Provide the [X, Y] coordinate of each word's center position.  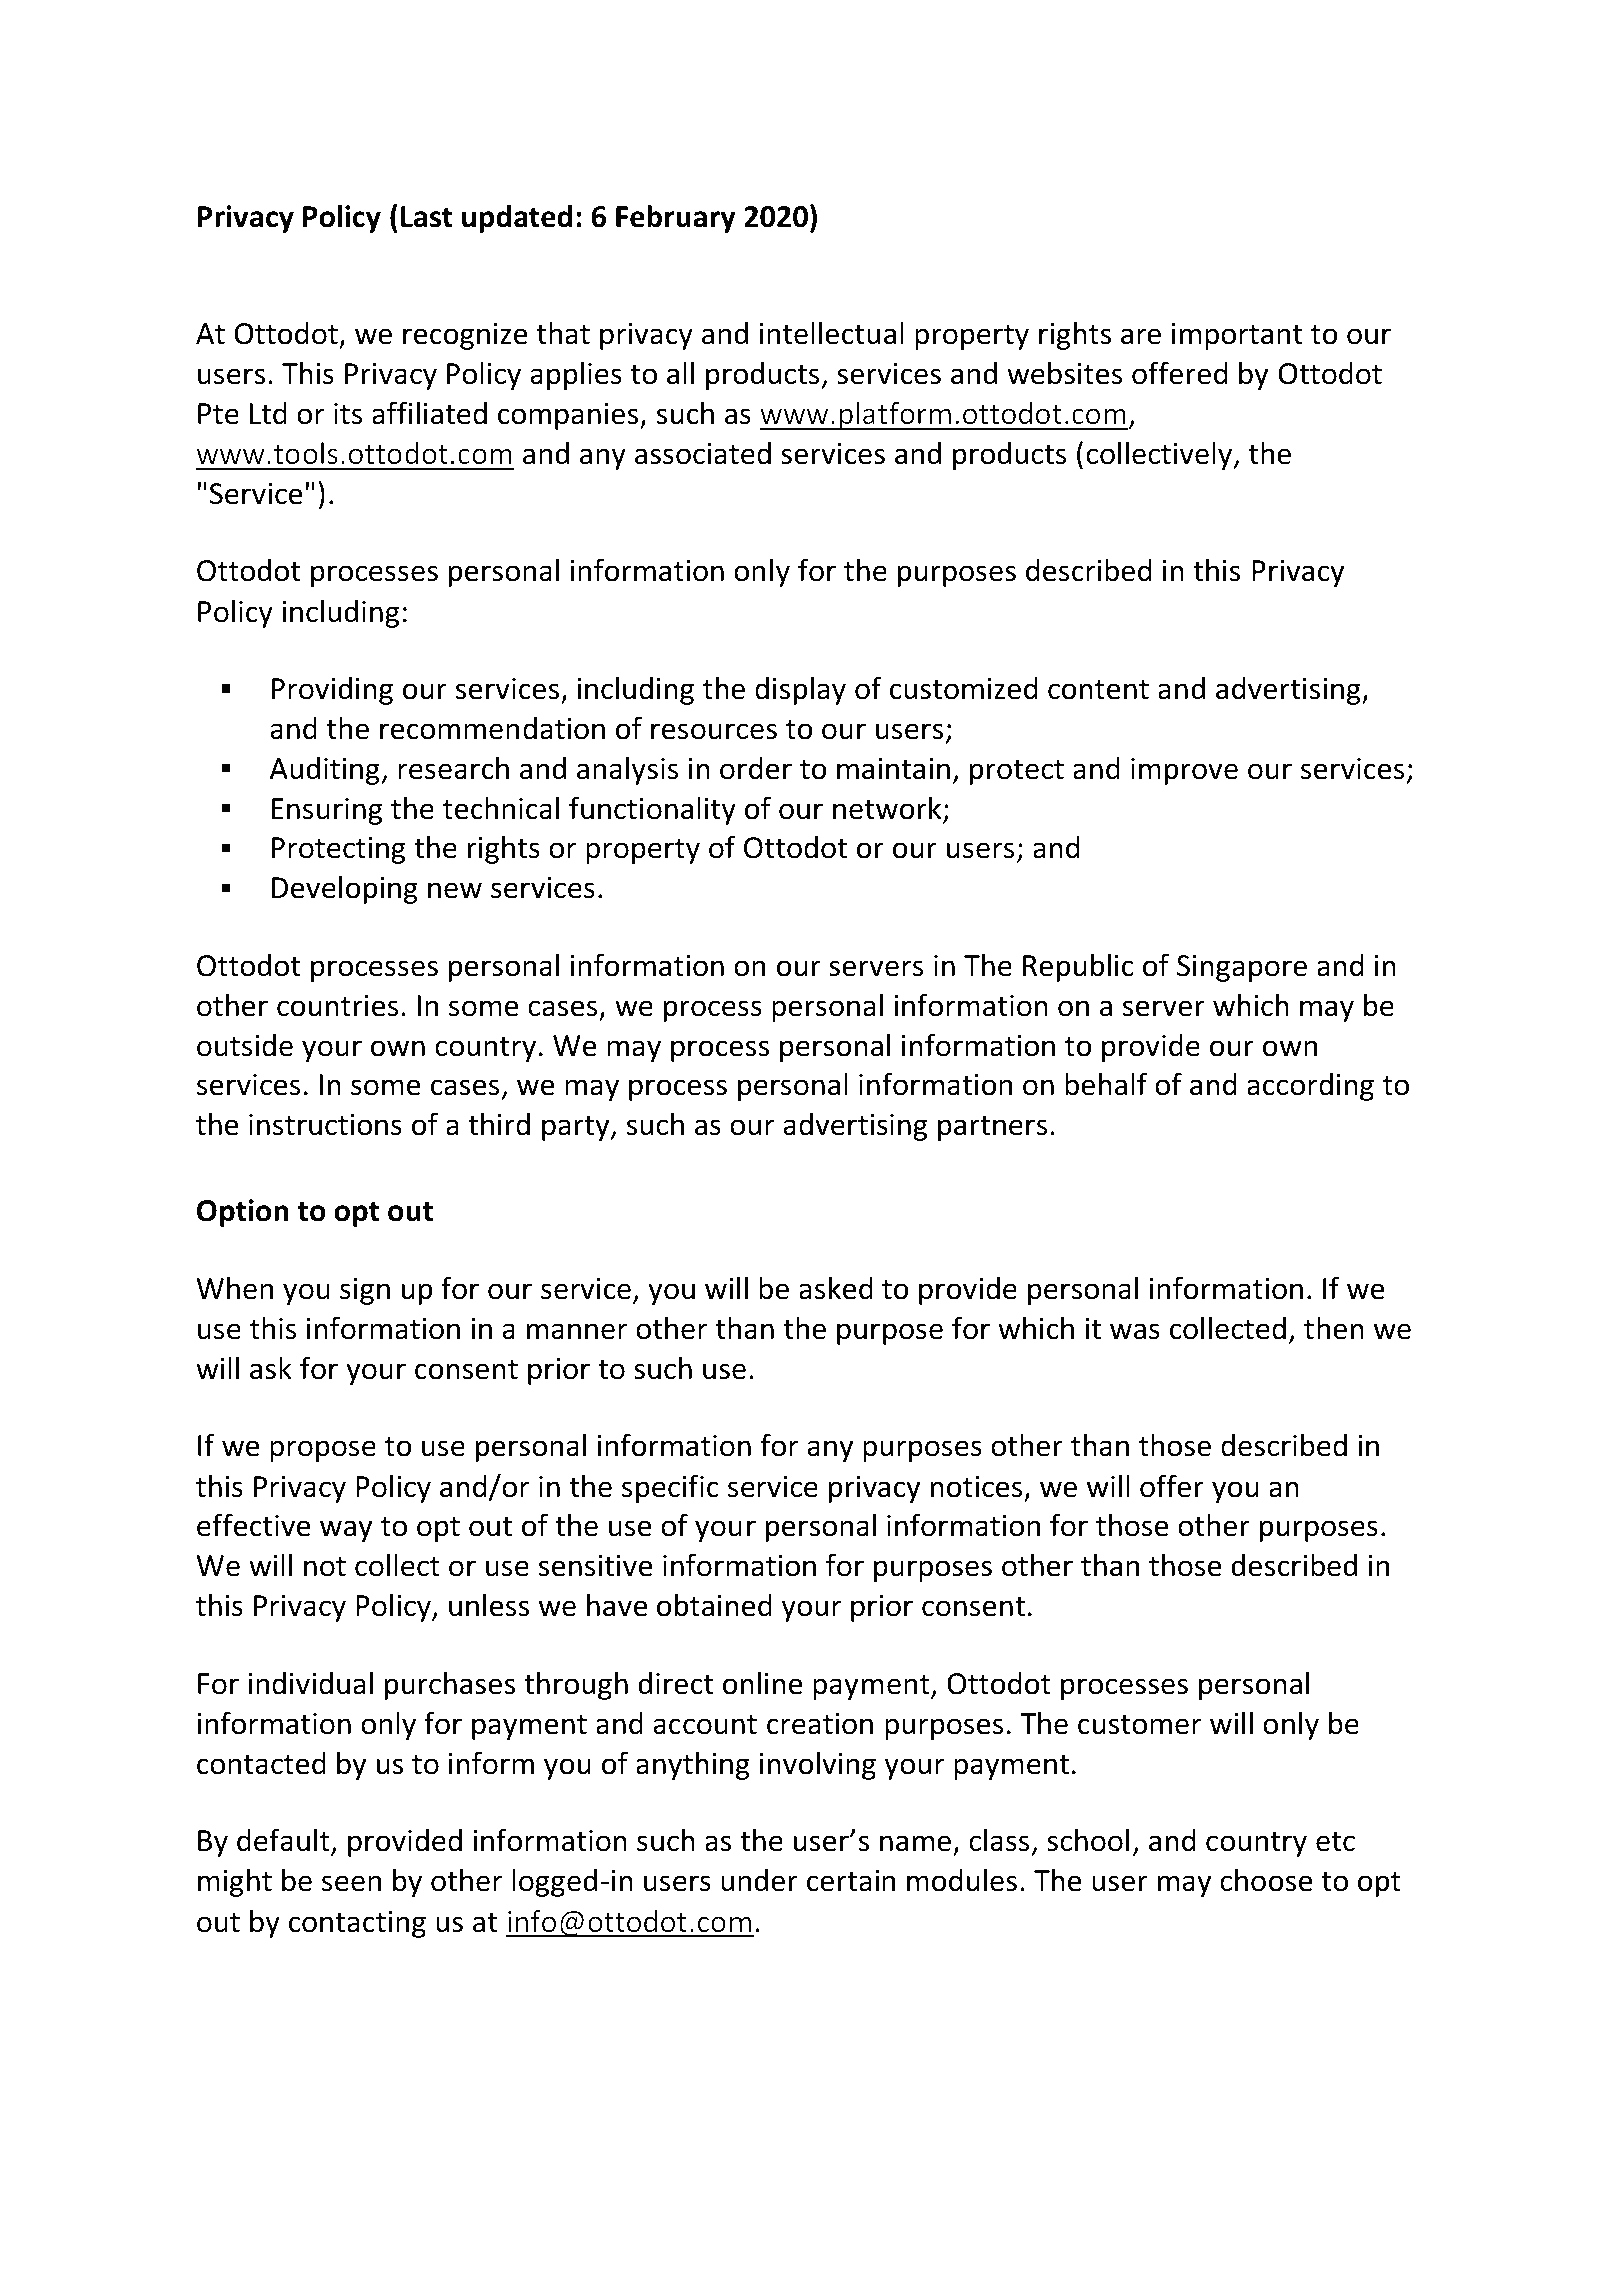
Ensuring [327, 811]
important [1237, 336]
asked [836, 1288]
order [756, 768]
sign [365, 1291]
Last [426, 217]
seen [351, 1883]
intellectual [832, 333]
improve [1184, 771]
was [1135, 1331]
